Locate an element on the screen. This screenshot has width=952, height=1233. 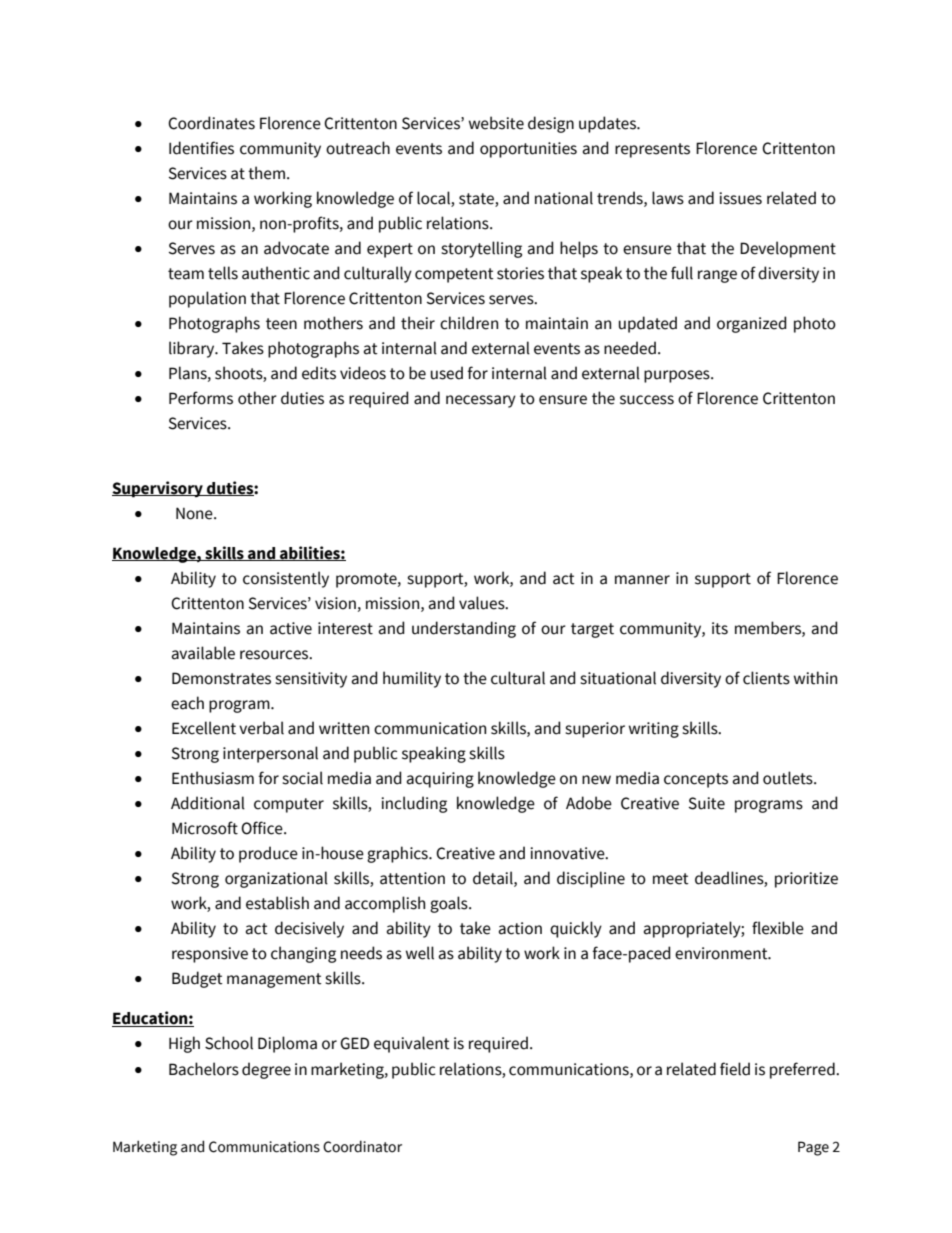
degree is located at coordinates (266, 1070).
